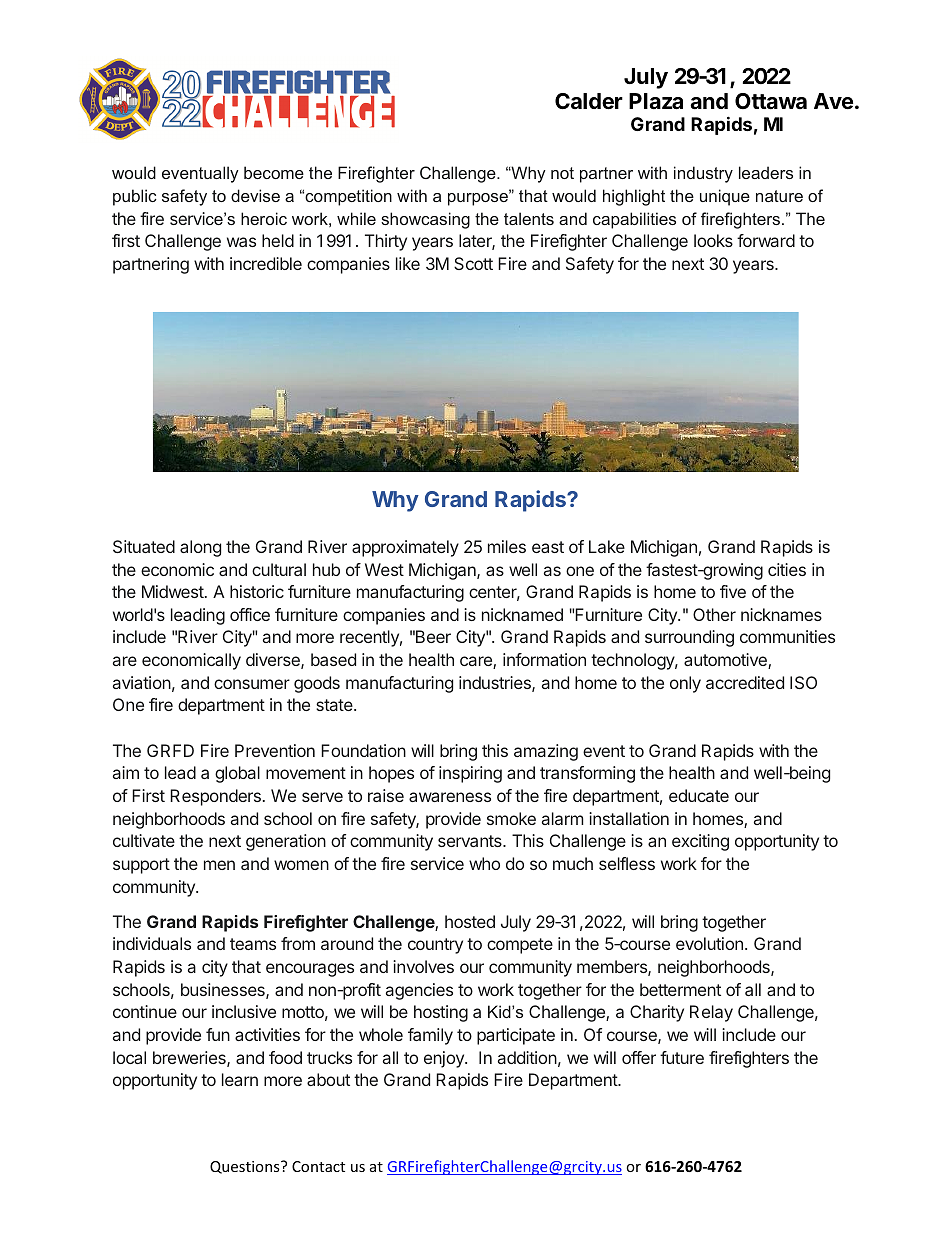  What do you see at coordinates (445, 1059) in the screenshot?
I see `enjoy` at bounding box center [445, 1059].
